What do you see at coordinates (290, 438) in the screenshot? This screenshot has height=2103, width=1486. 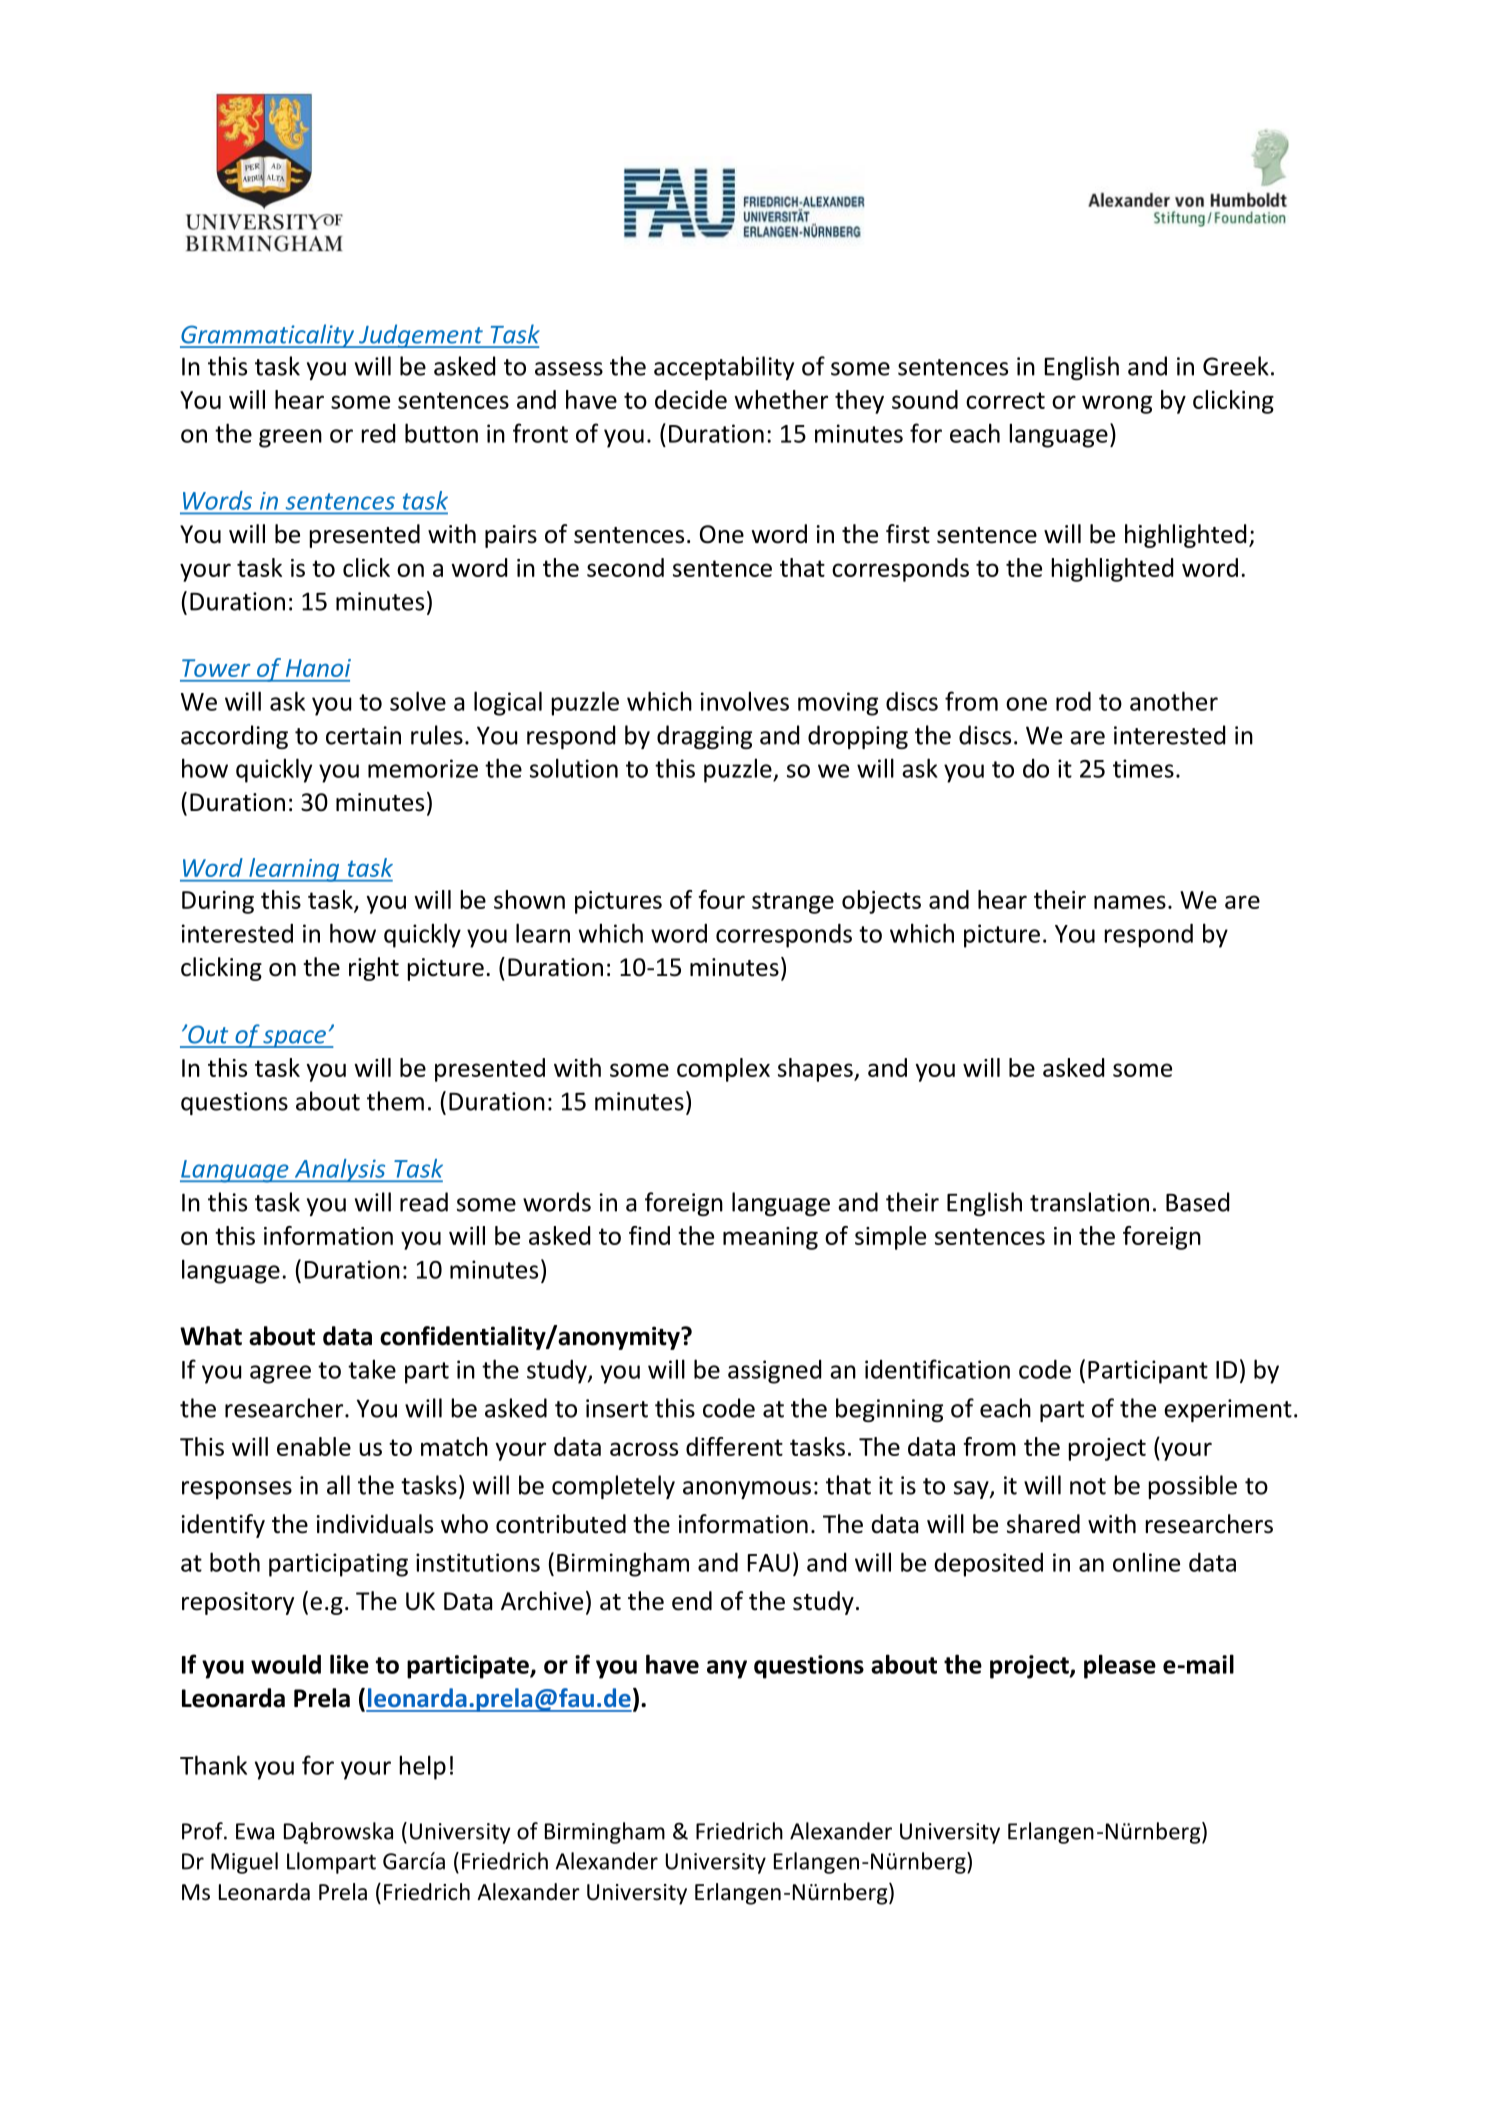 I see `green` at bounding box center [290, 438].
